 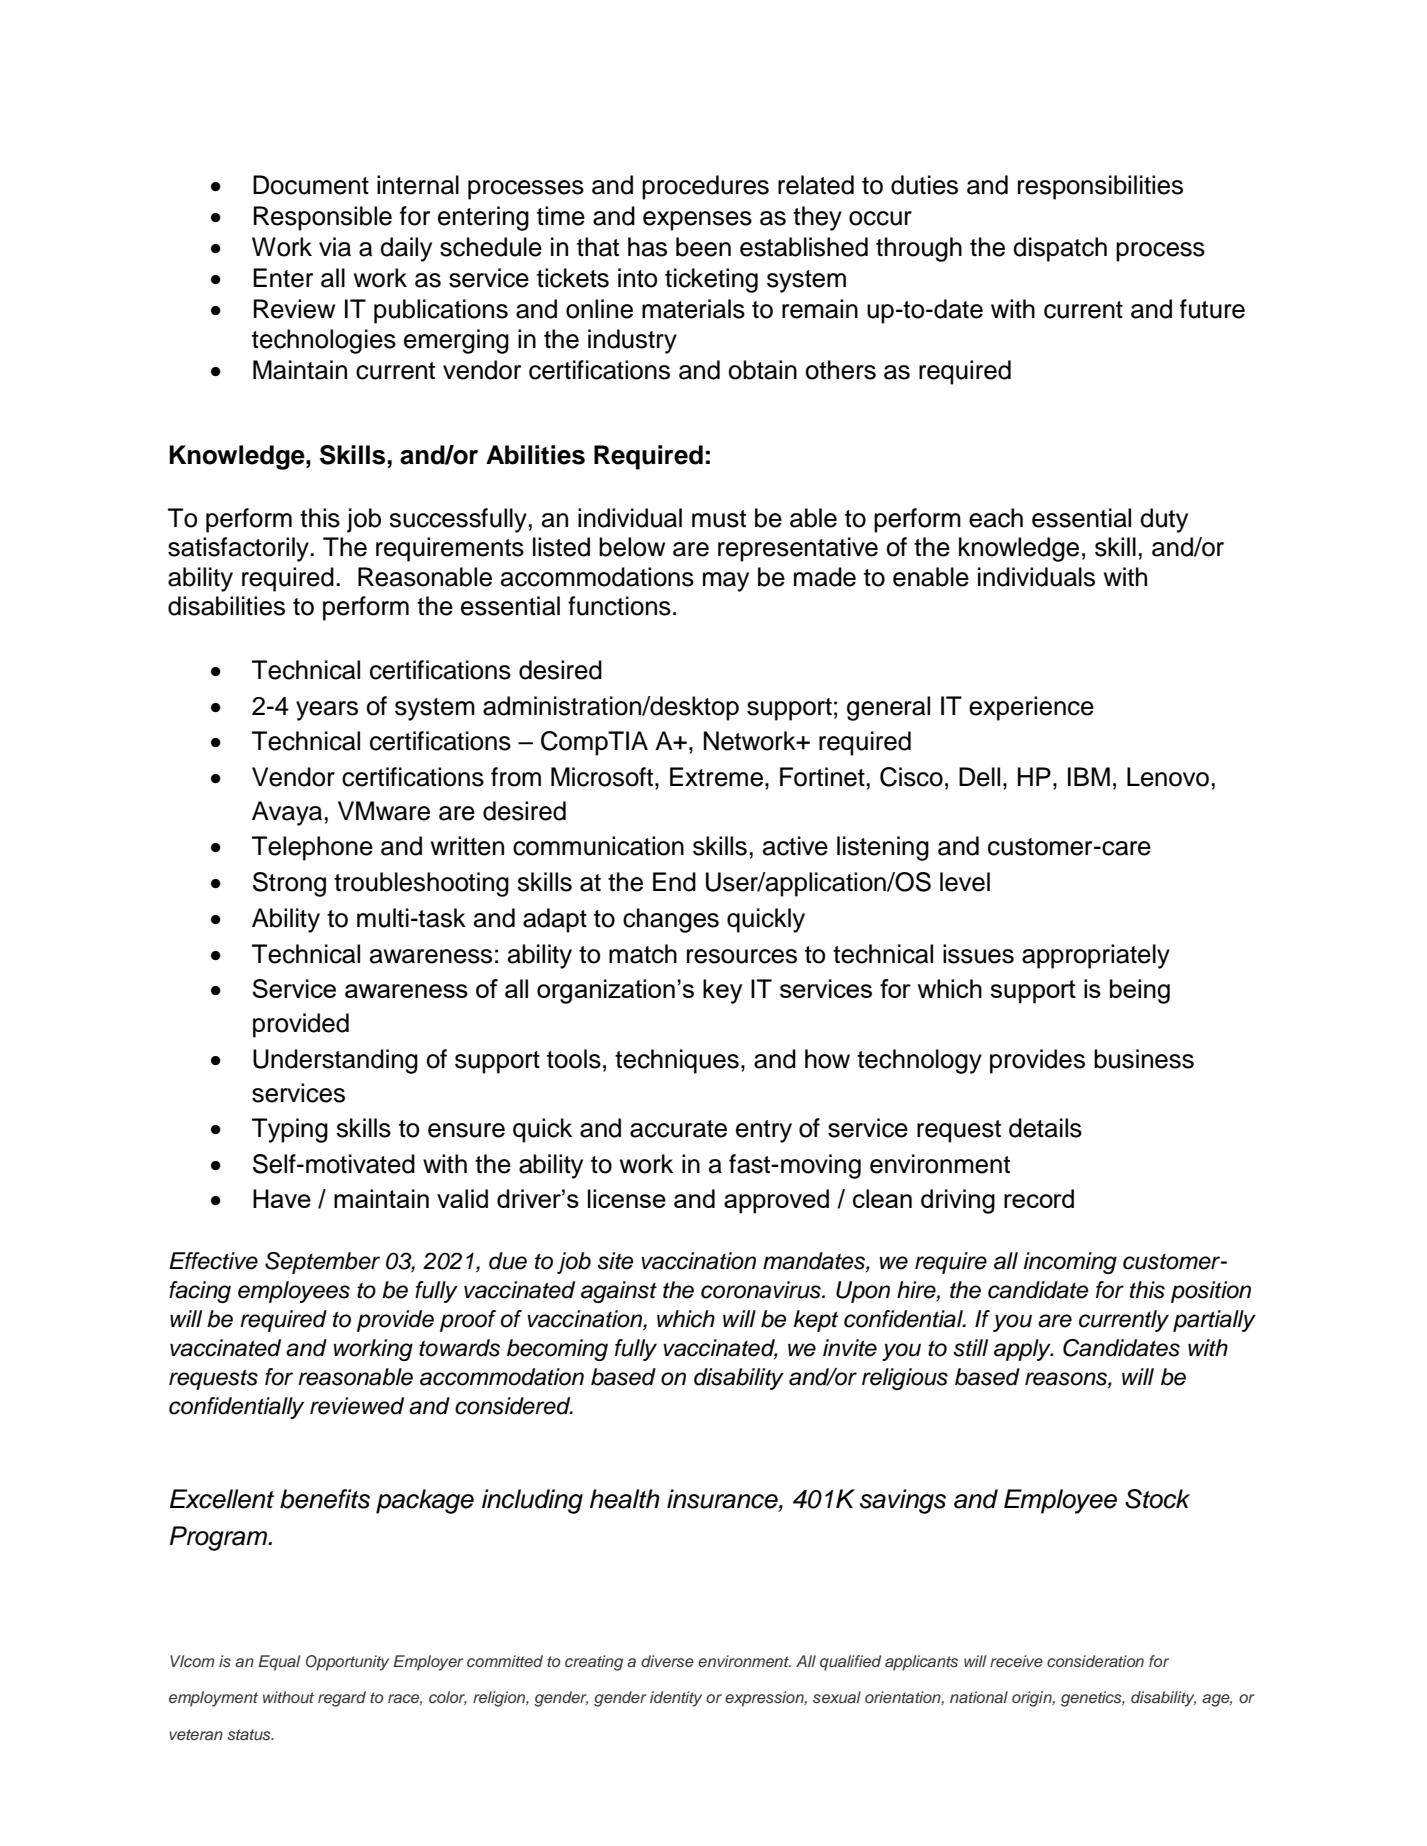 I want to click on Responsible, so click(x=323, y=218).
